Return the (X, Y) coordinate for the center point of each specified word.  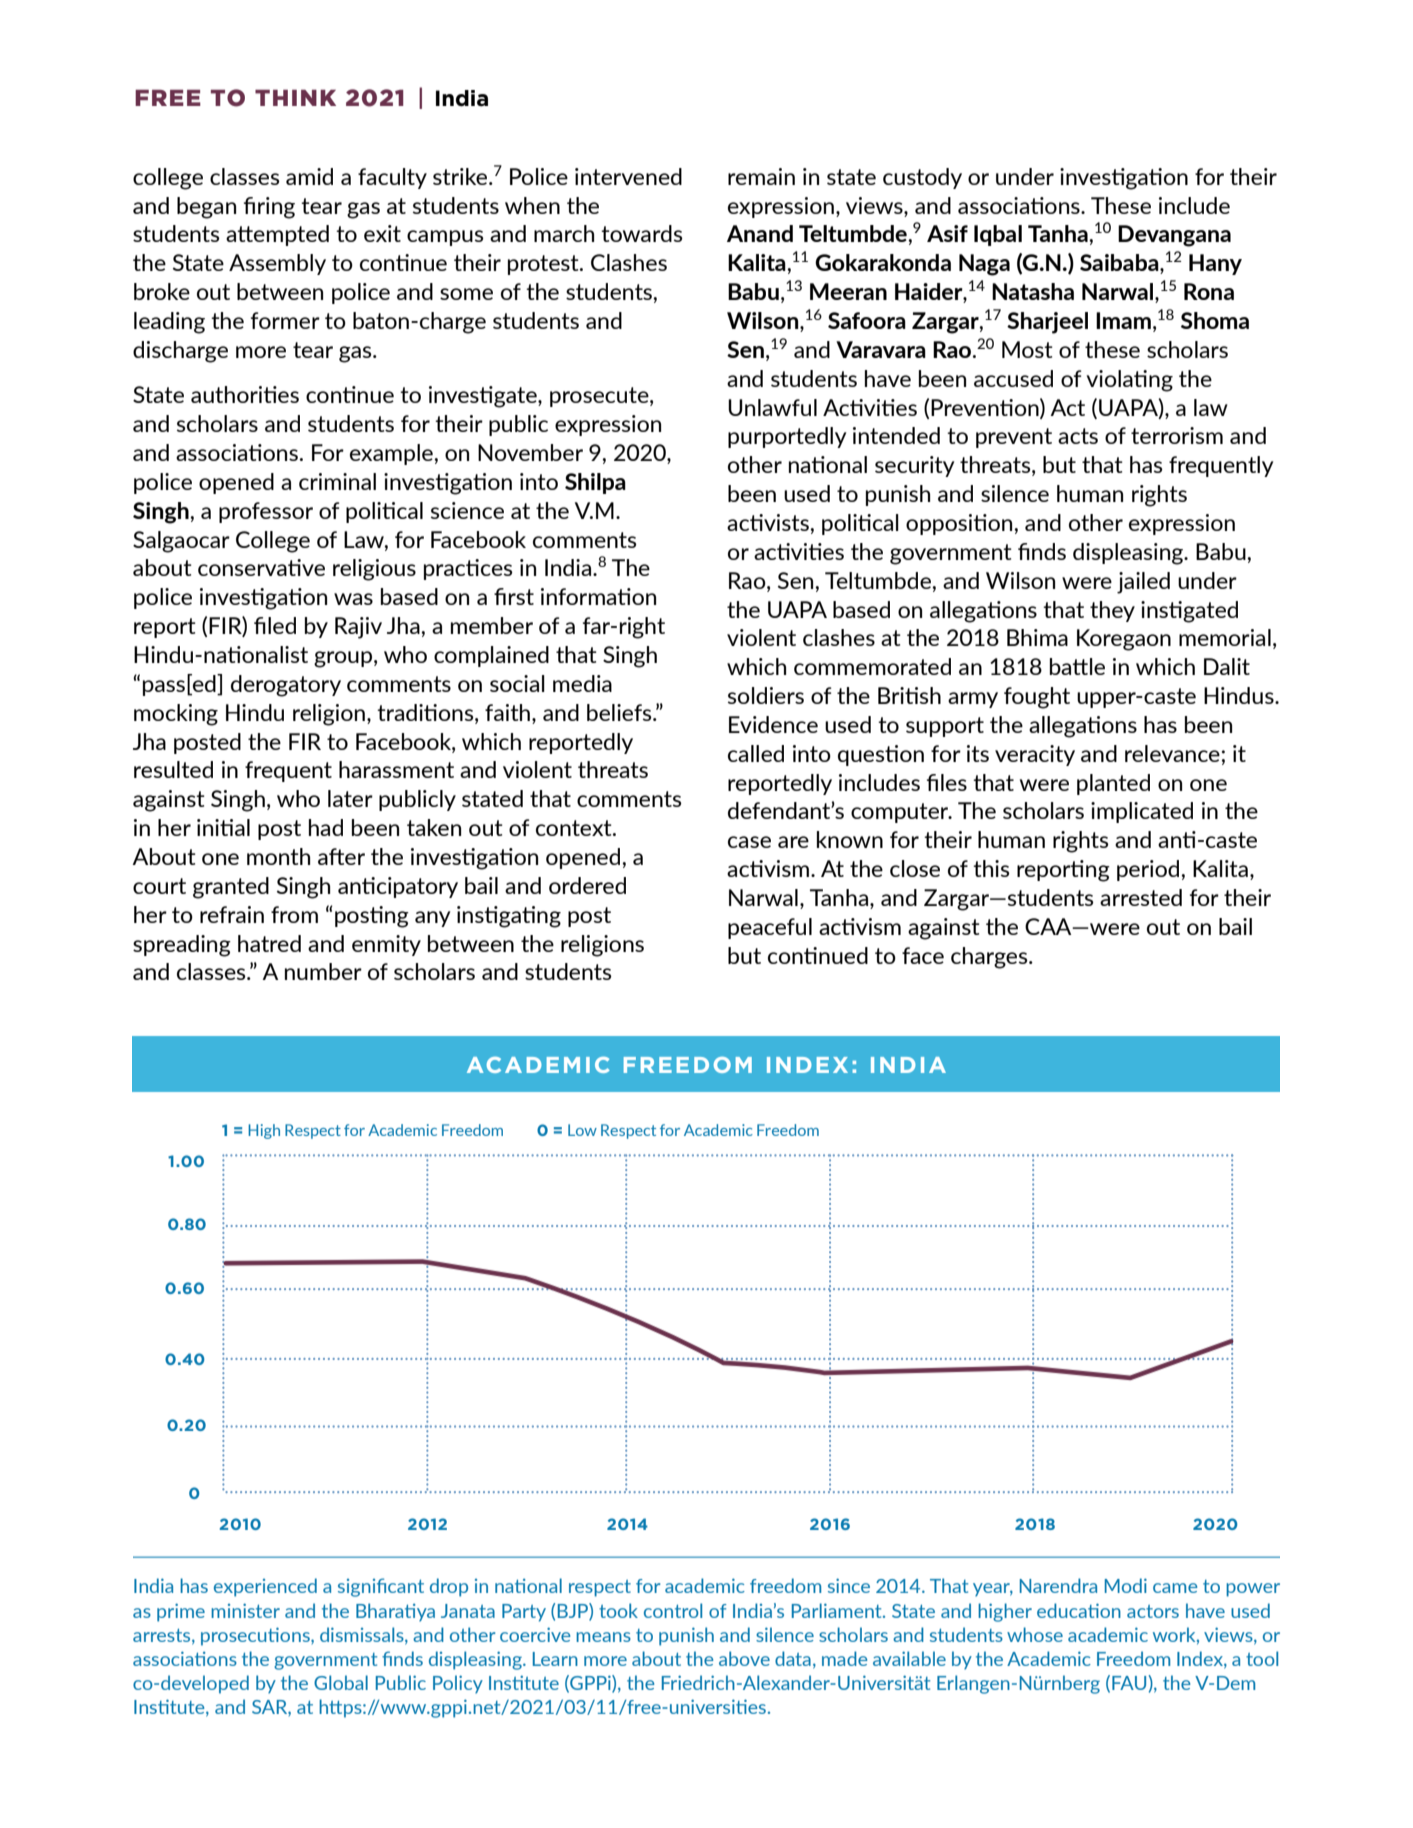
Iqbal (998, 235)
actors (1153, 1611)
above (744, 1658)
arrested (1141, 897)
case (749, 842)
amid (309, 176)
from (294, 914)
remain (761, 176)
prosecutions (256, 1636)
